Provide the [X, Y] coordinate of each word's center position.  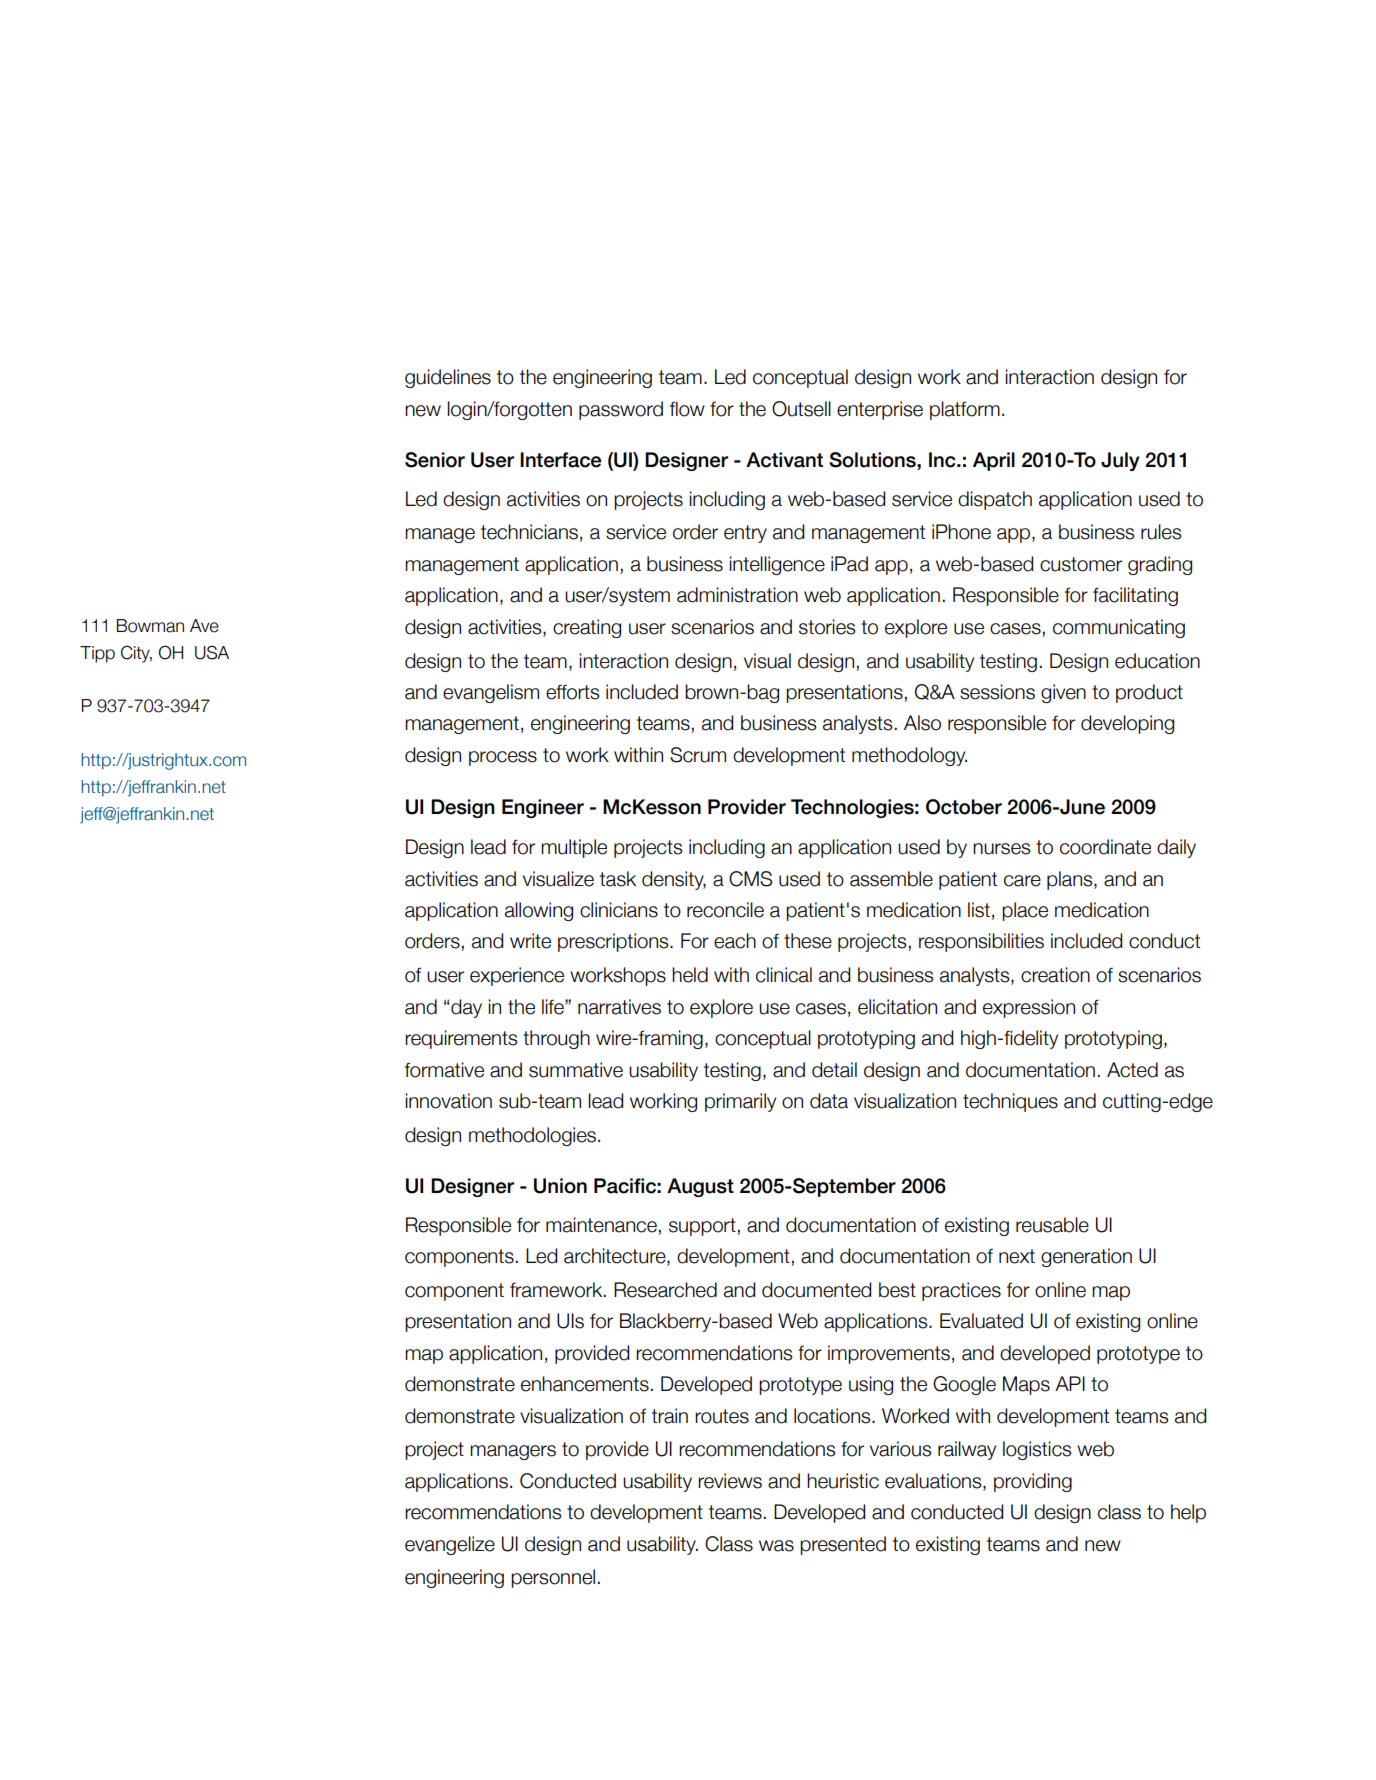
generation [1086, 1257]
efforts [573, 692]
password [621, 410]
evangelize [450, 1545]
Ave [204, 626]
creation [1055, 975]
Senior [435, 460]
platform [965, 410]
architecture [616, 1257]
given [1063, 693]
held [690, 975]
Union [560, 1186]
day [465, 1008]
